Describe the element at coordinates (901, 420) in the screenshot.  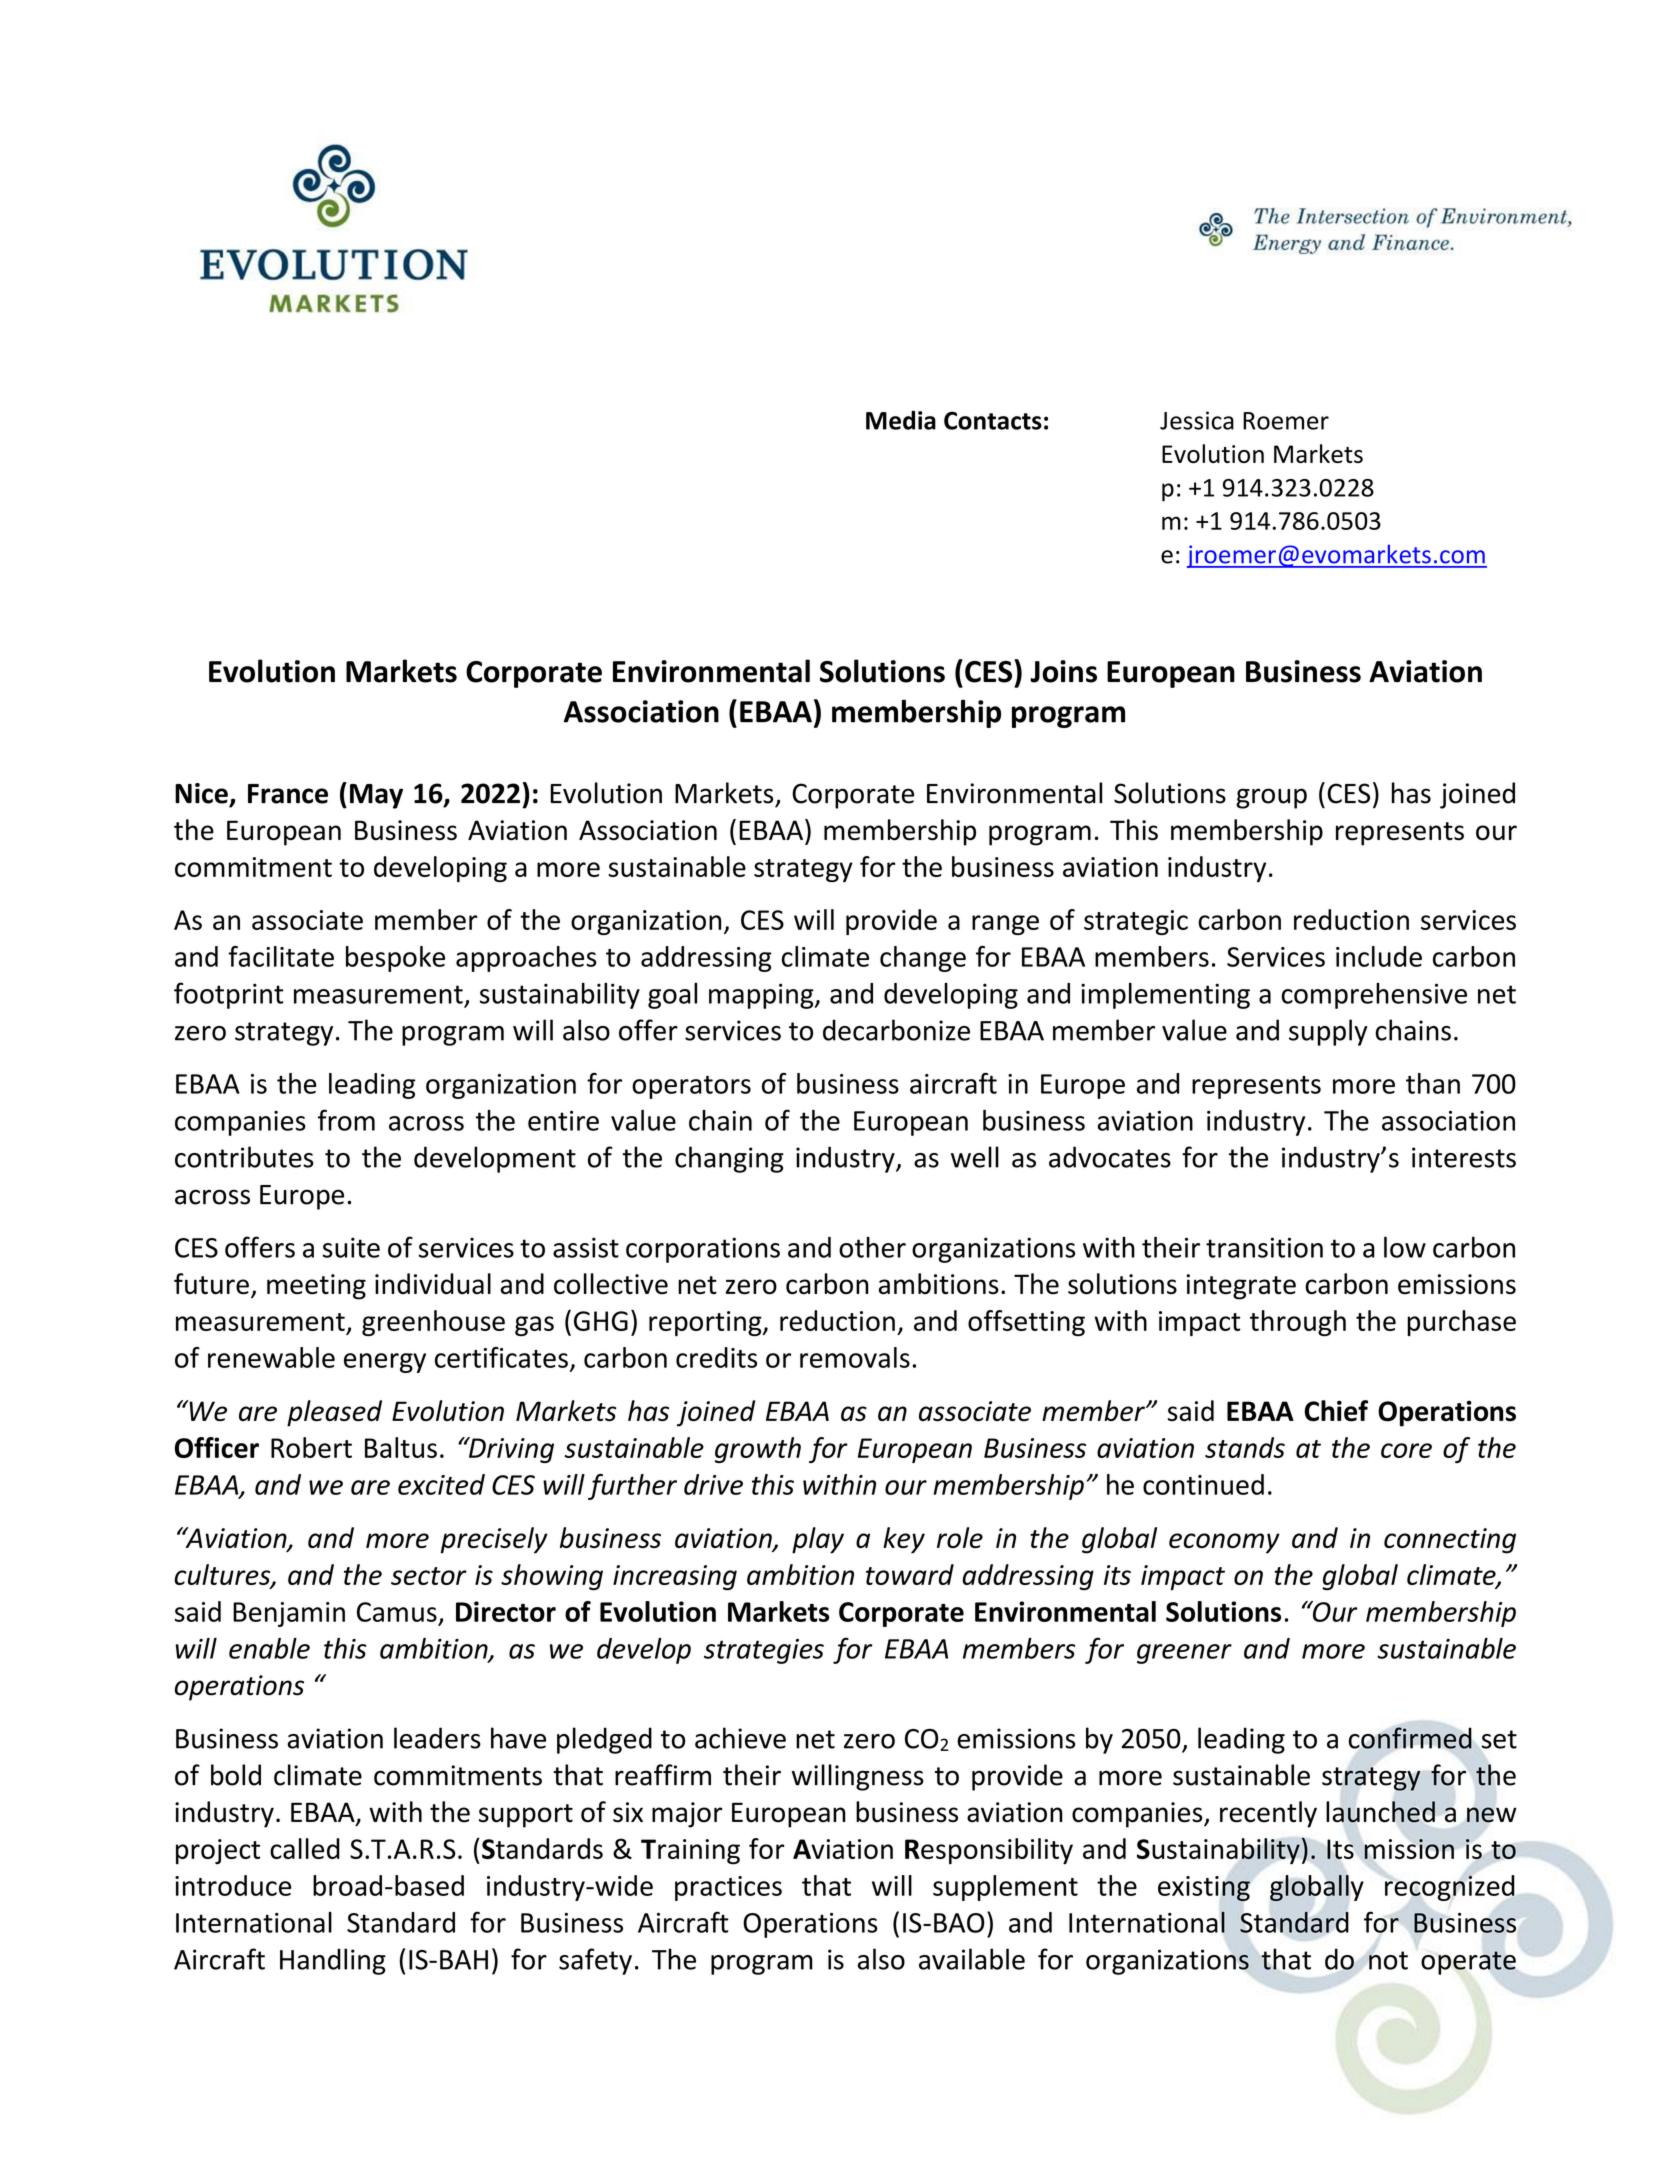
I see `Media` at that location.
